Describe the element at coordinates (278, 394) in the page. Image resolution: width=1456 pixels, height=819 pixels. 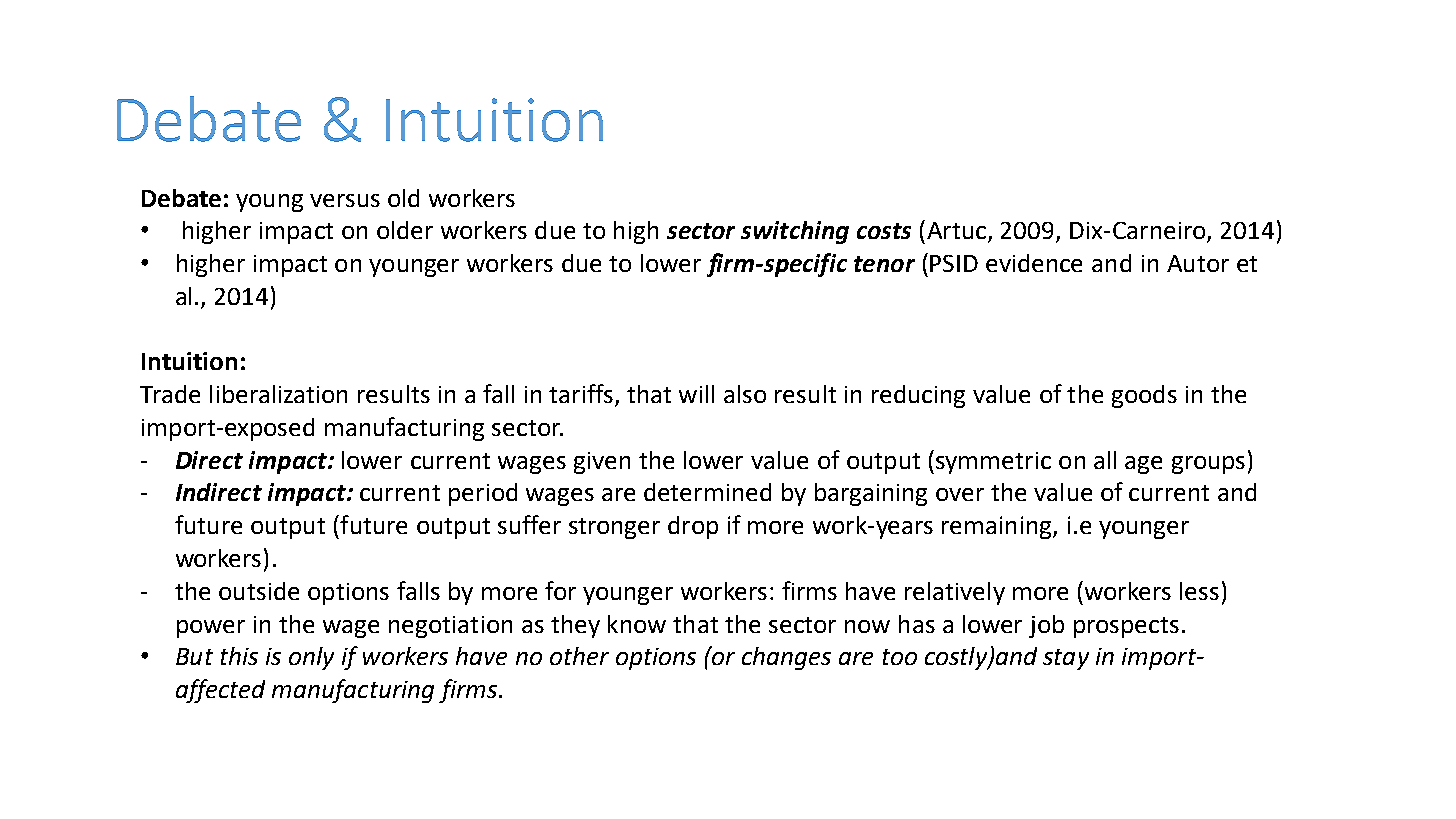
I see `liberalization` at that location.
